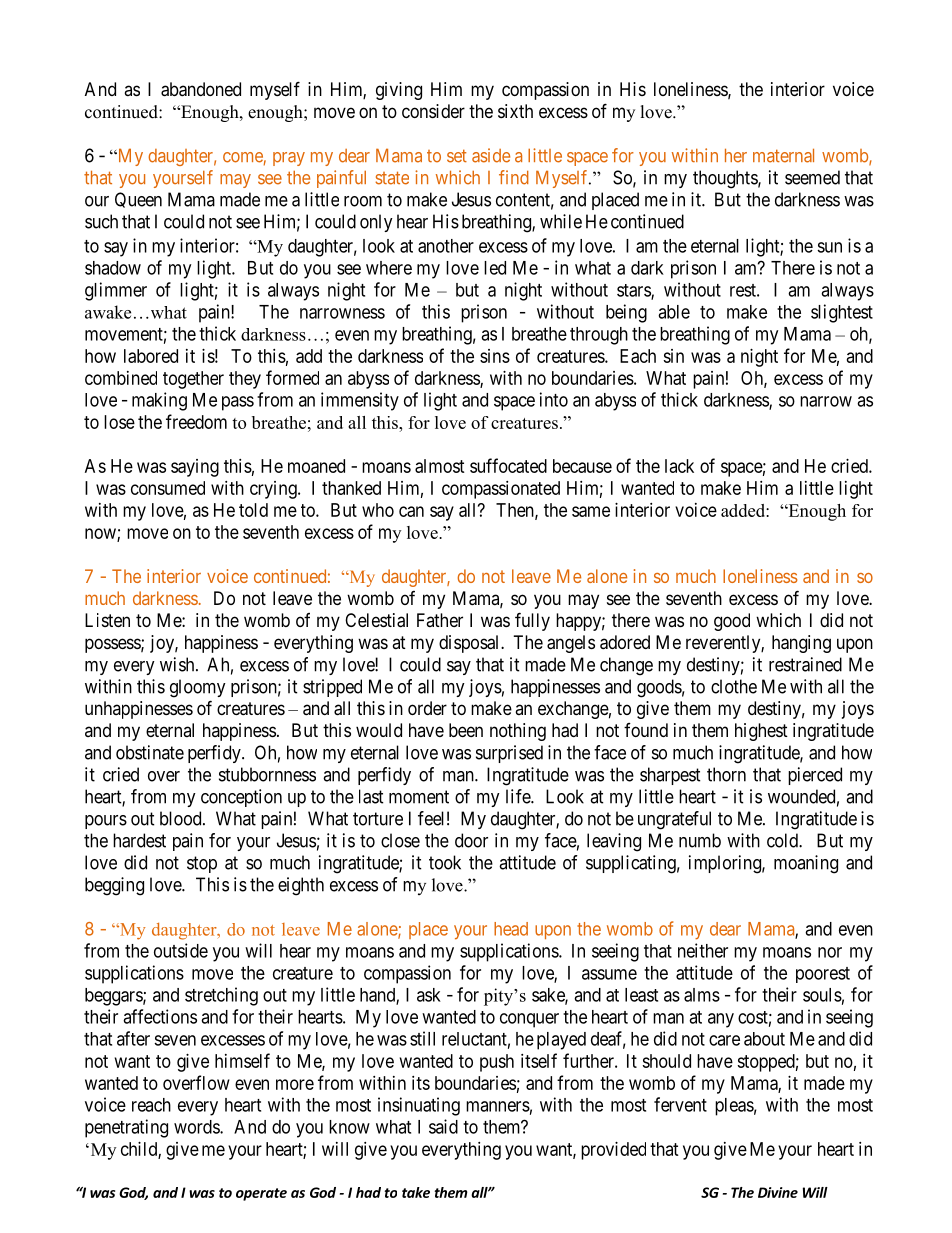 This page has height=1233, width=952. Describe the element at coordinates (443, 1126) in the page. I see `said` at that location.
